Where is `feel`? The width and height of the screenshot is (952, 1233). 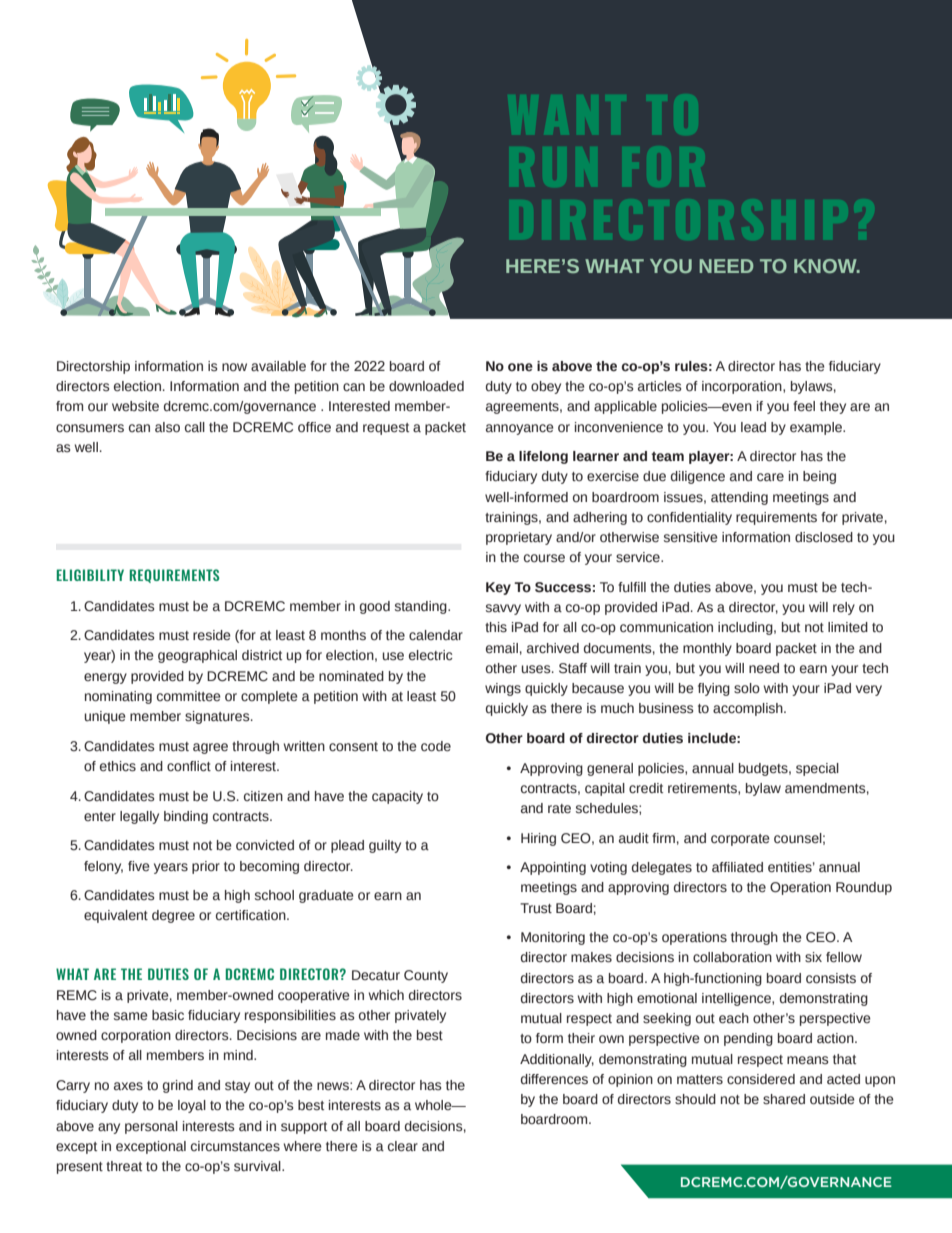 feel is located at coordinates (804, 406).
